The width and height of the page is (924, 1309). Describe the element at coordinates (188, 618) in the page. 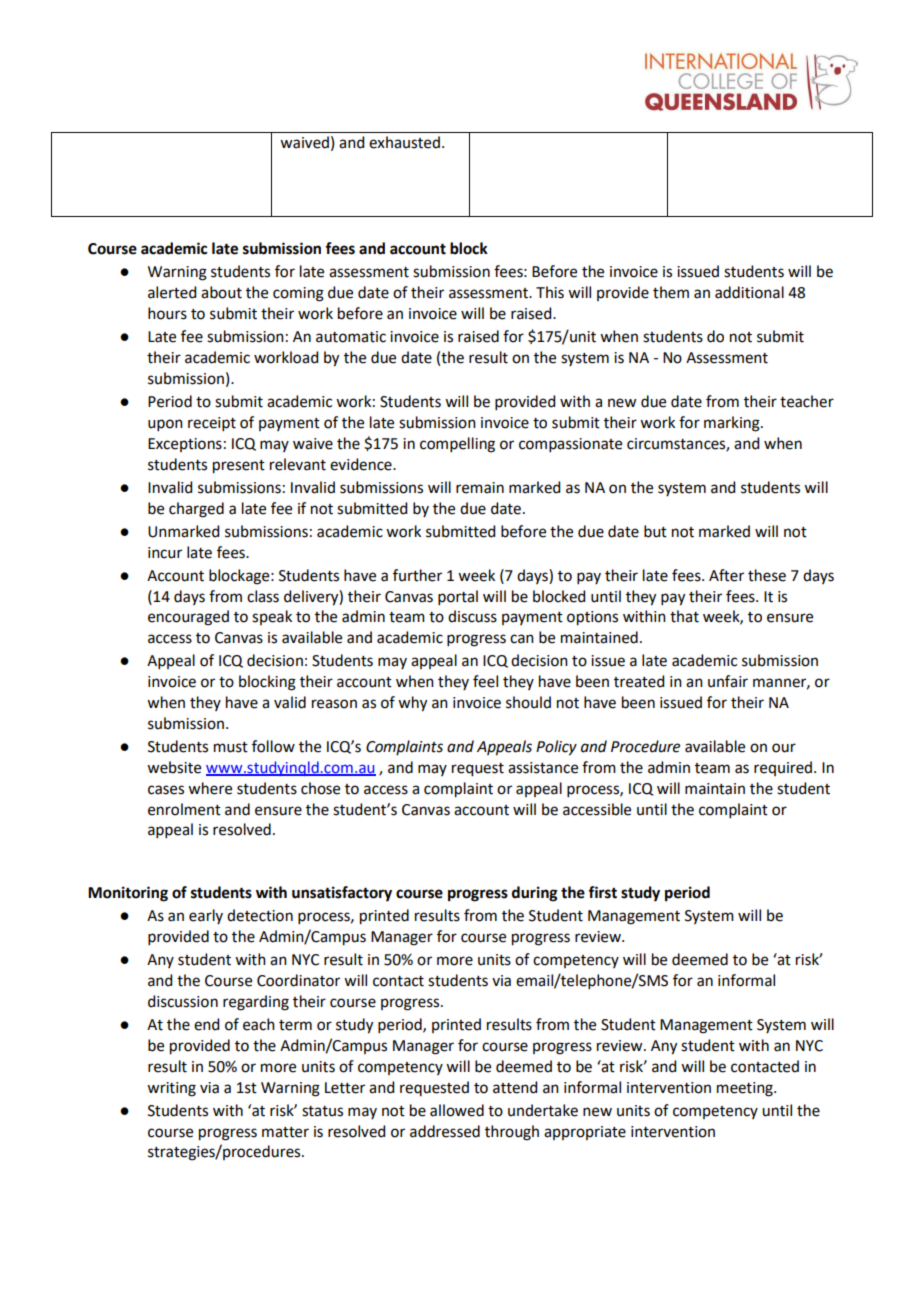

I see `encouraged` at that location.
